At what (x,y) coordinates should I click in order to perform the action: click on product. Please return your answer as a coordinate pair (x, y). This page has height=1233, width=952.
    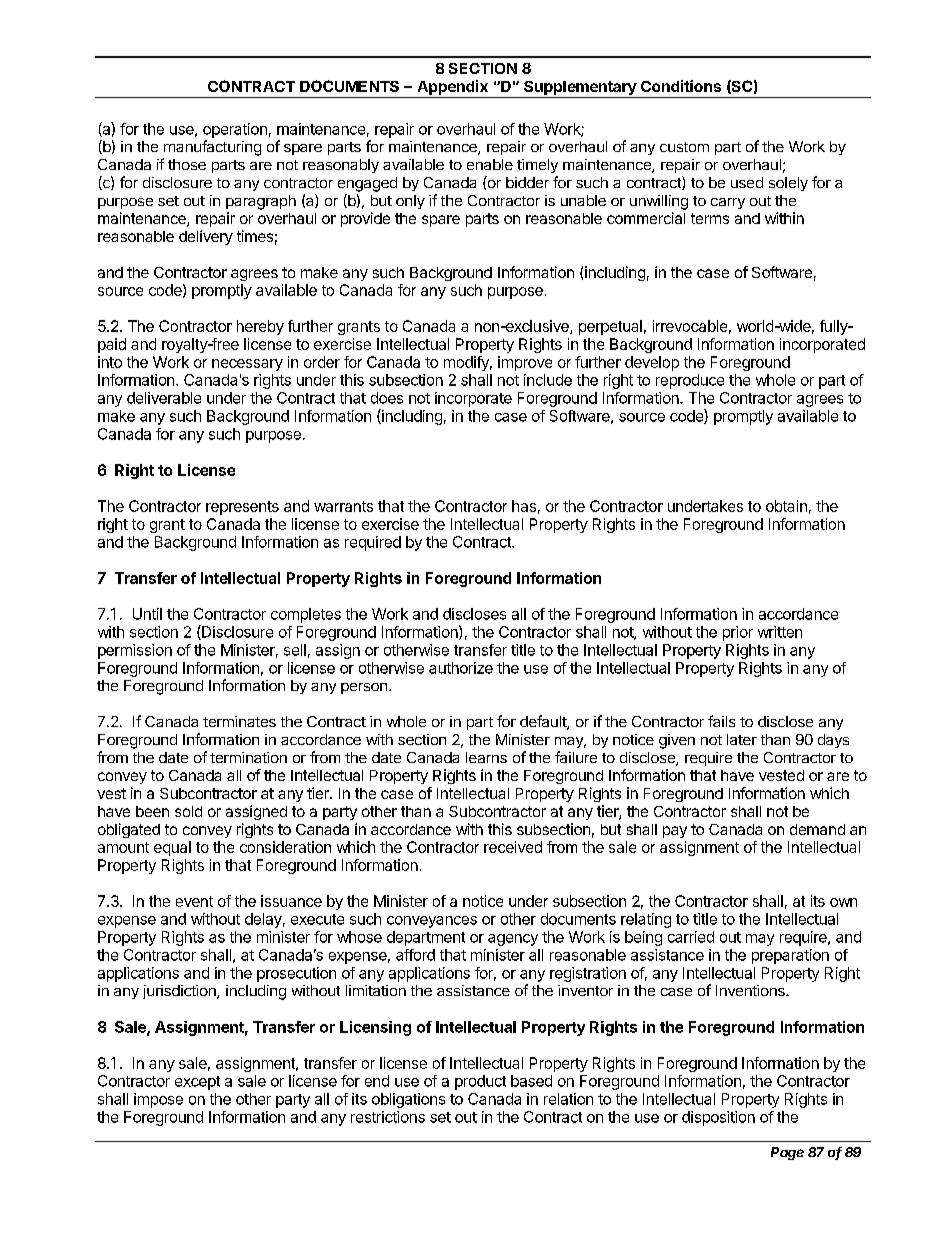
    Looking at the image, I should click on (480, 1082).
